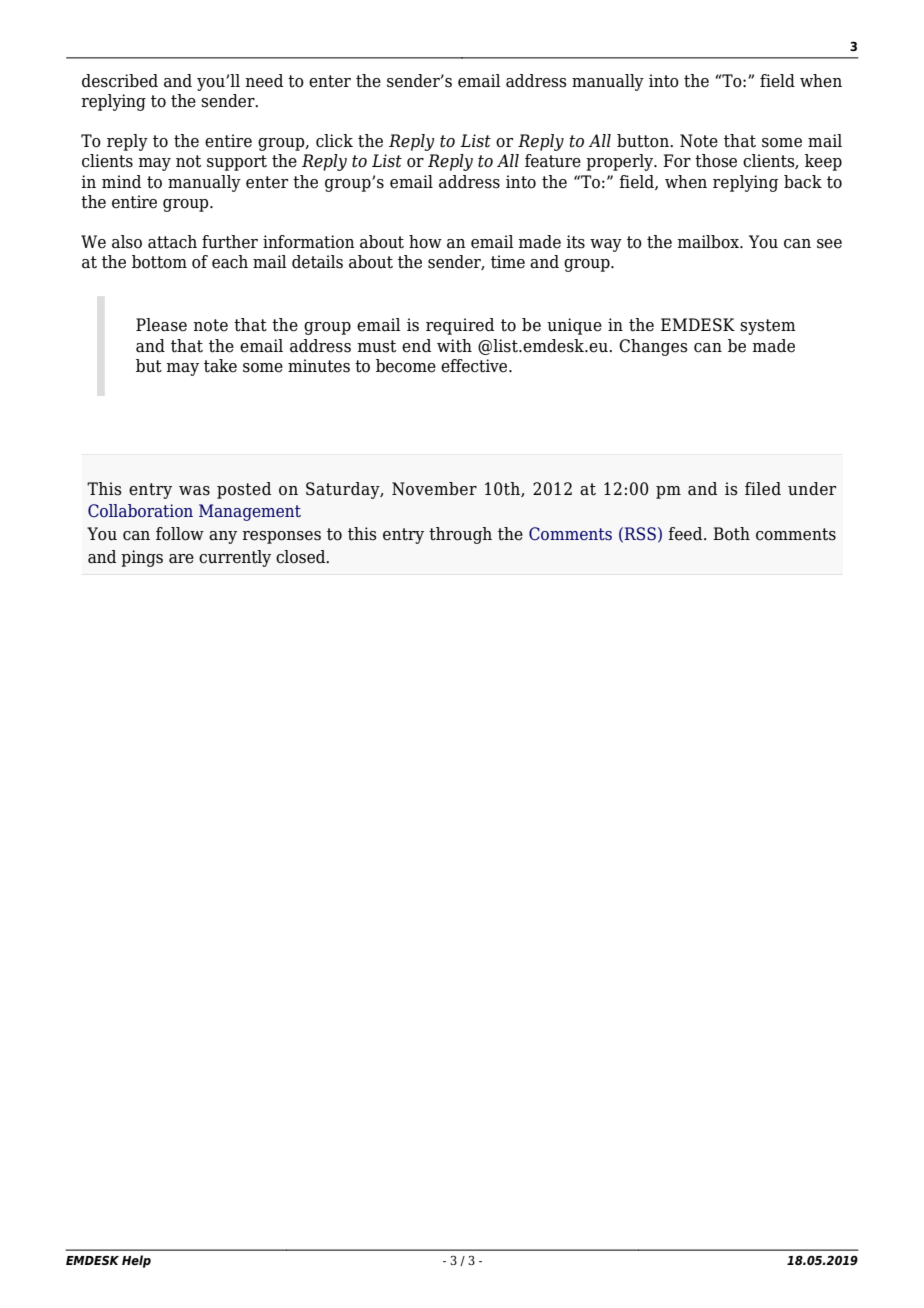  What do you see at coordinates (475, 366) in the image?
I see `effective` at bounding box center [475, 366].
